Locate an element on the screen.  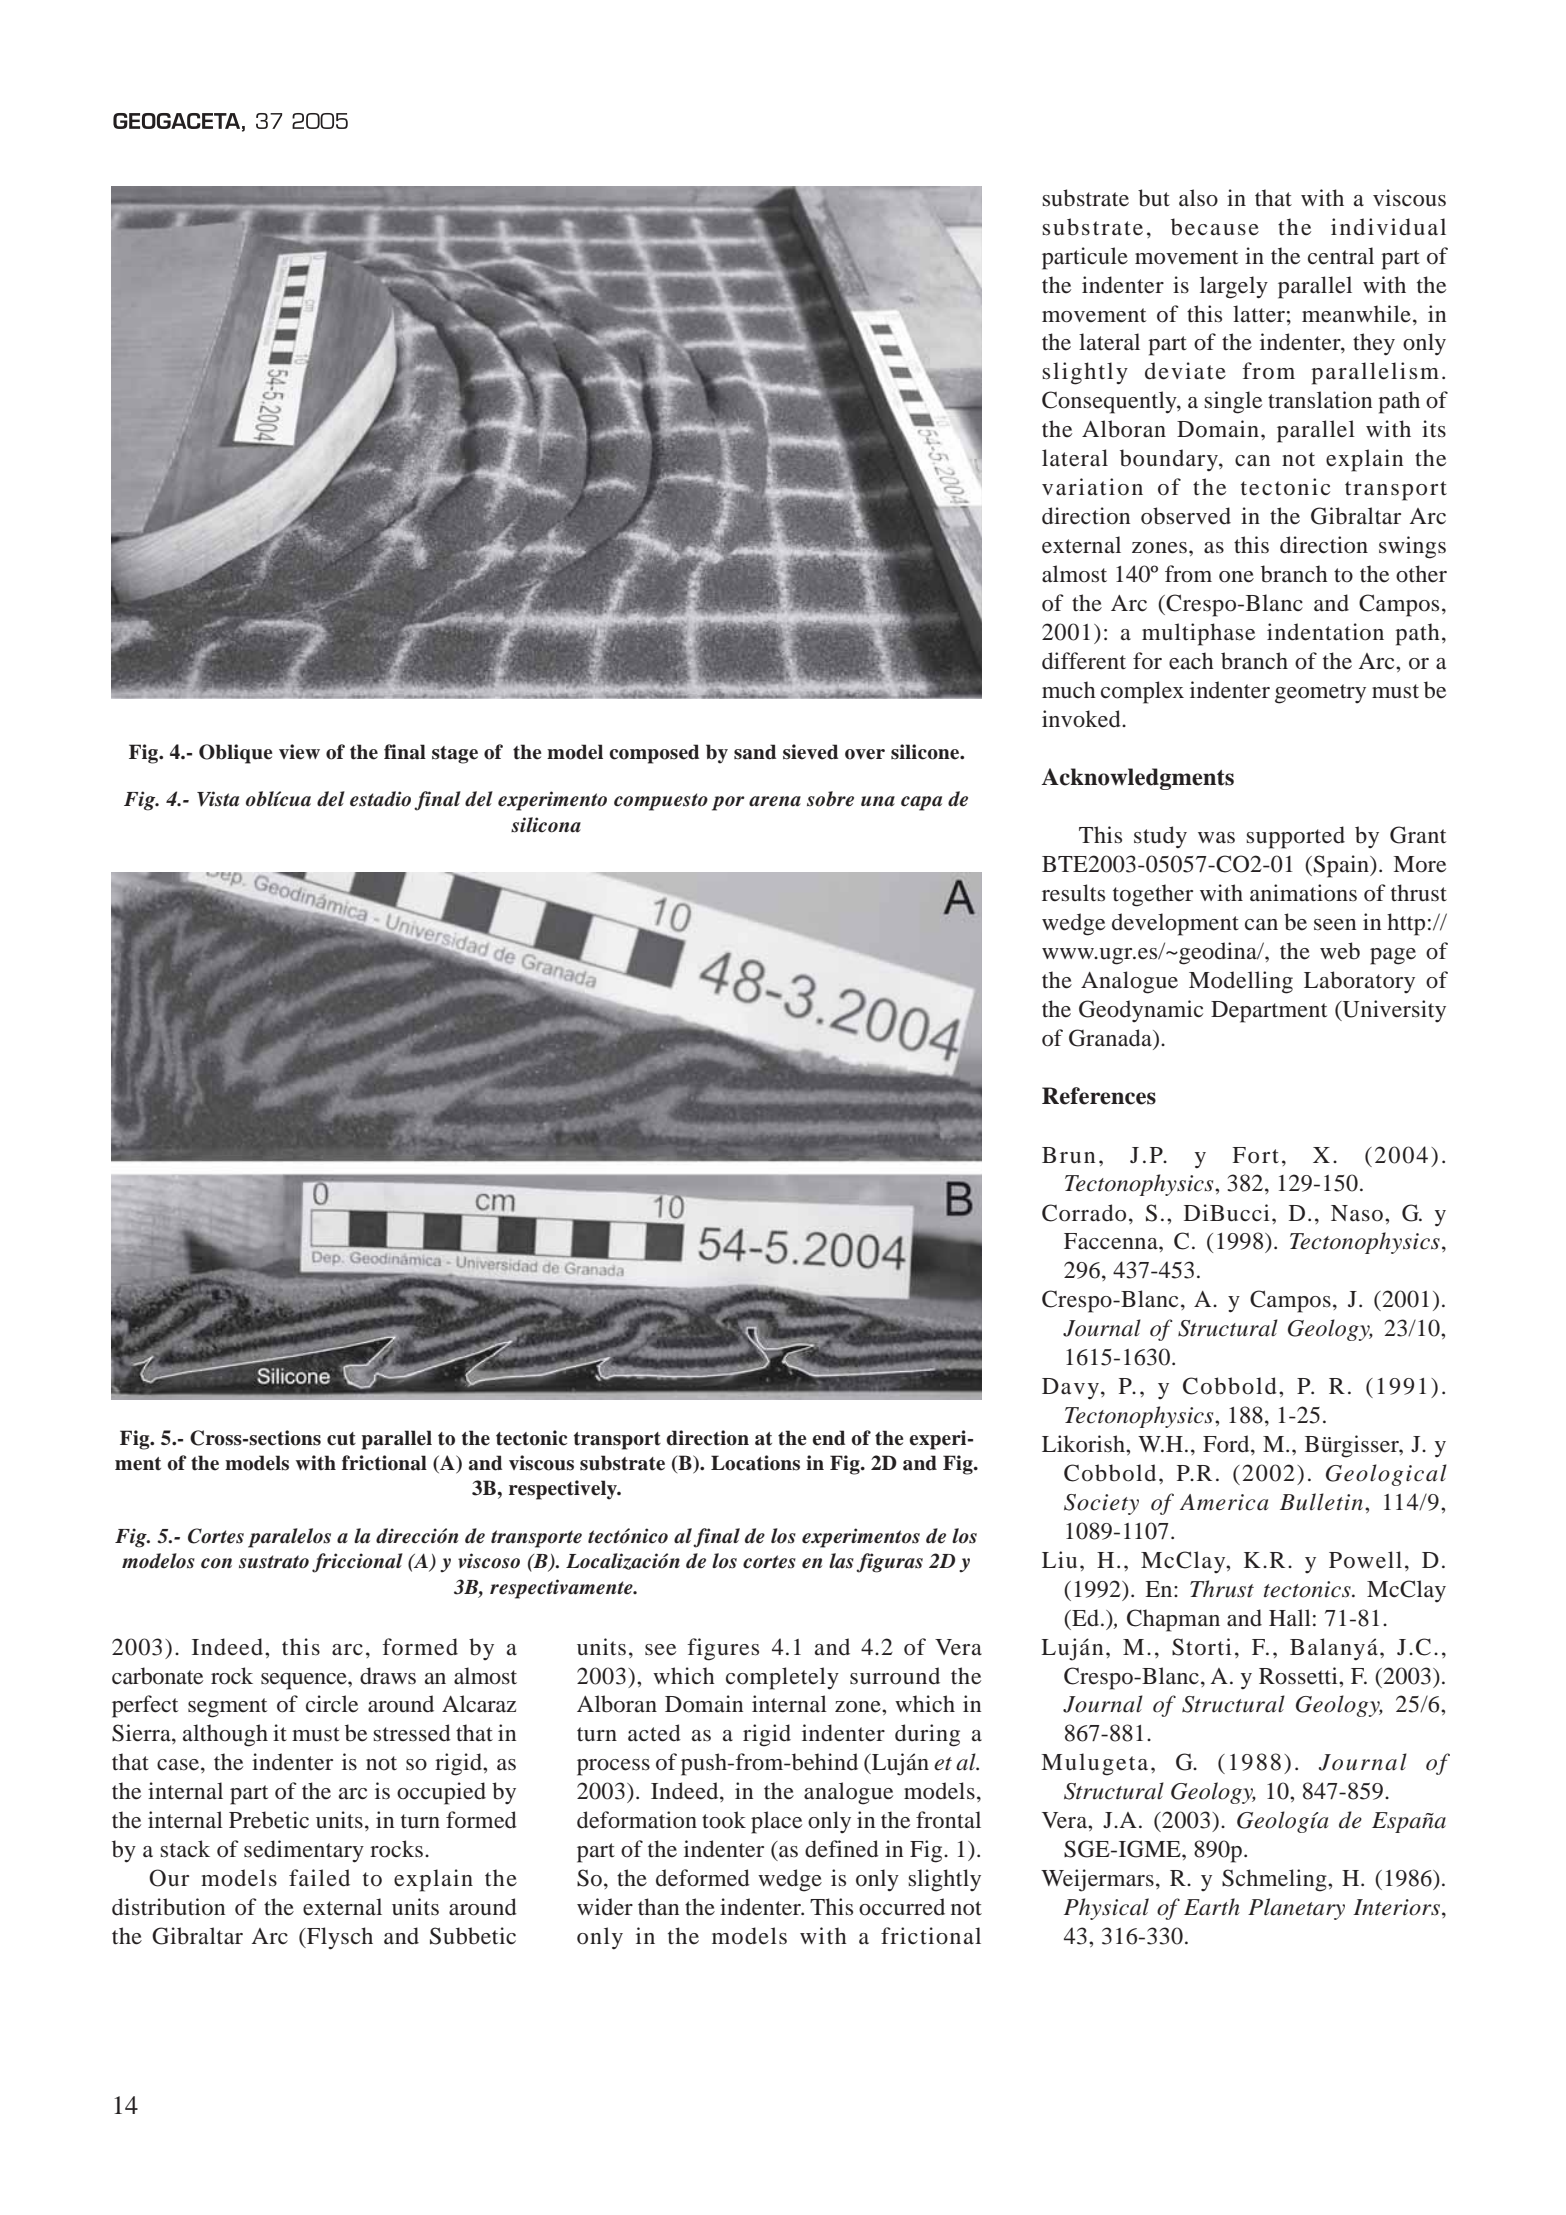
stage is located at coordinates (455, 755).
